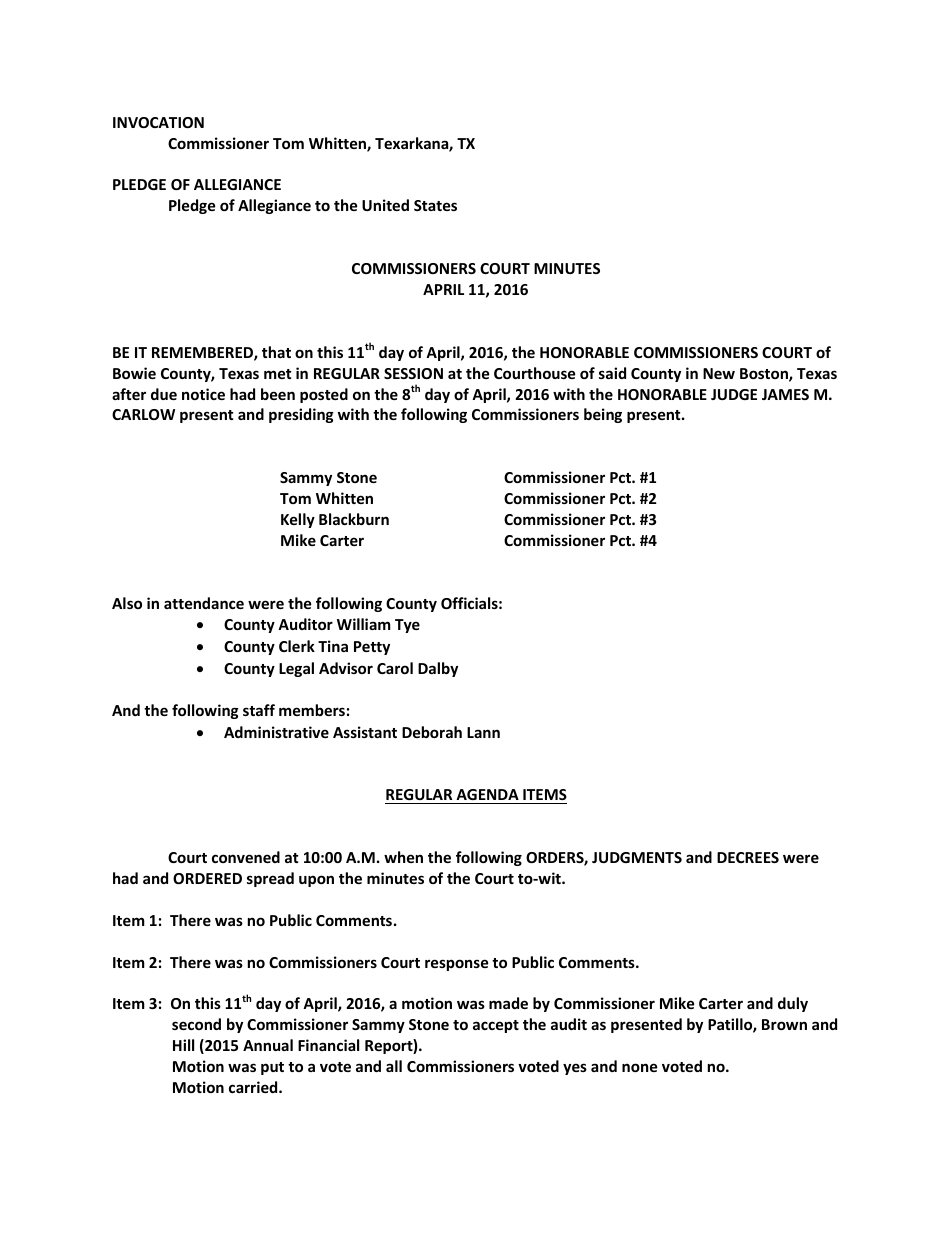 The height and width of the screenshot is (1233, 952). What do you see at coordinates (496, 1026) in the screenshot?
I see `accept` at bounding box center [496, 1026].
